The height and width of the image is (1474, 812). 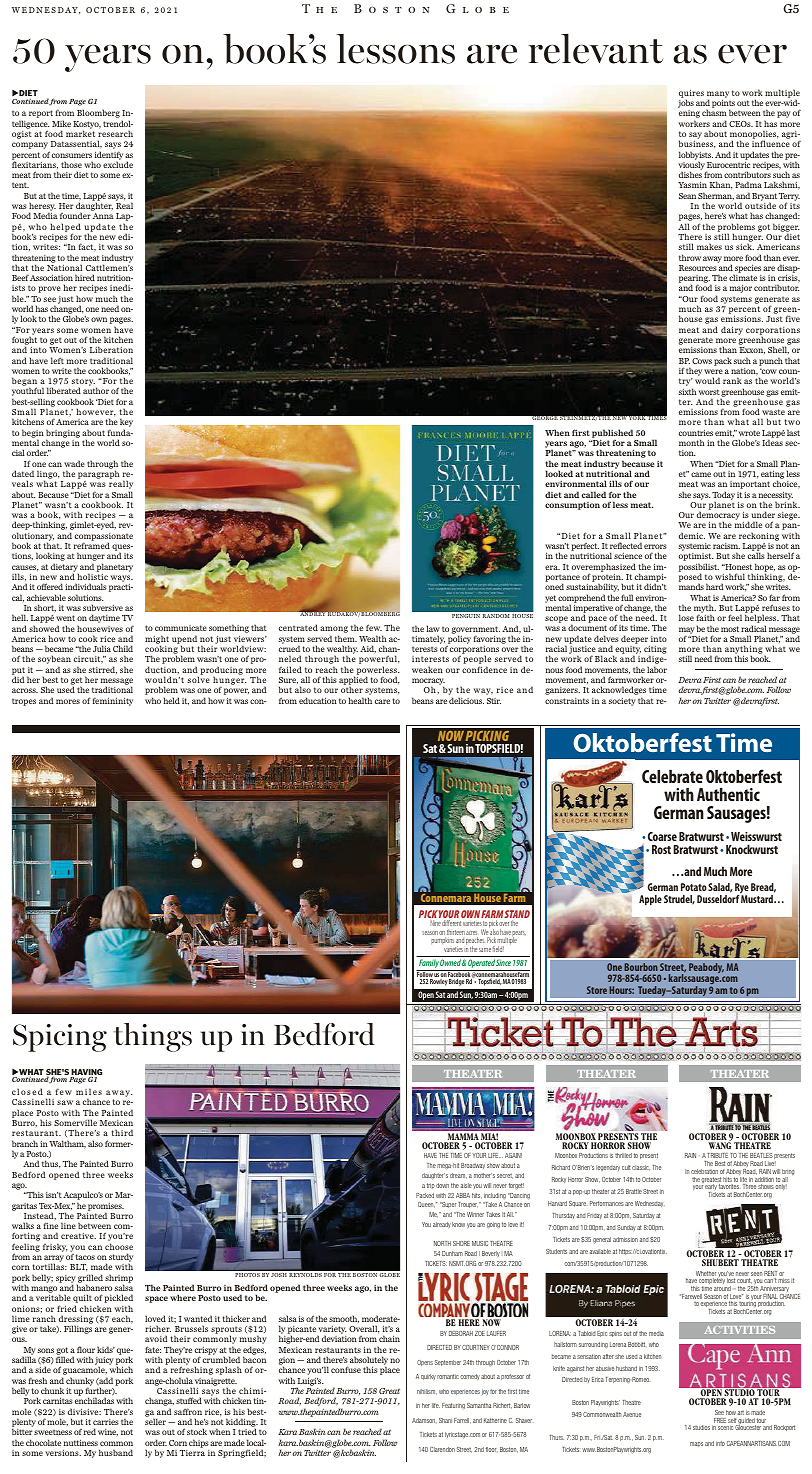 What do you see at coordinates (152, 1037) in the image?
I see `things` at bounding box center [152, 1037].
